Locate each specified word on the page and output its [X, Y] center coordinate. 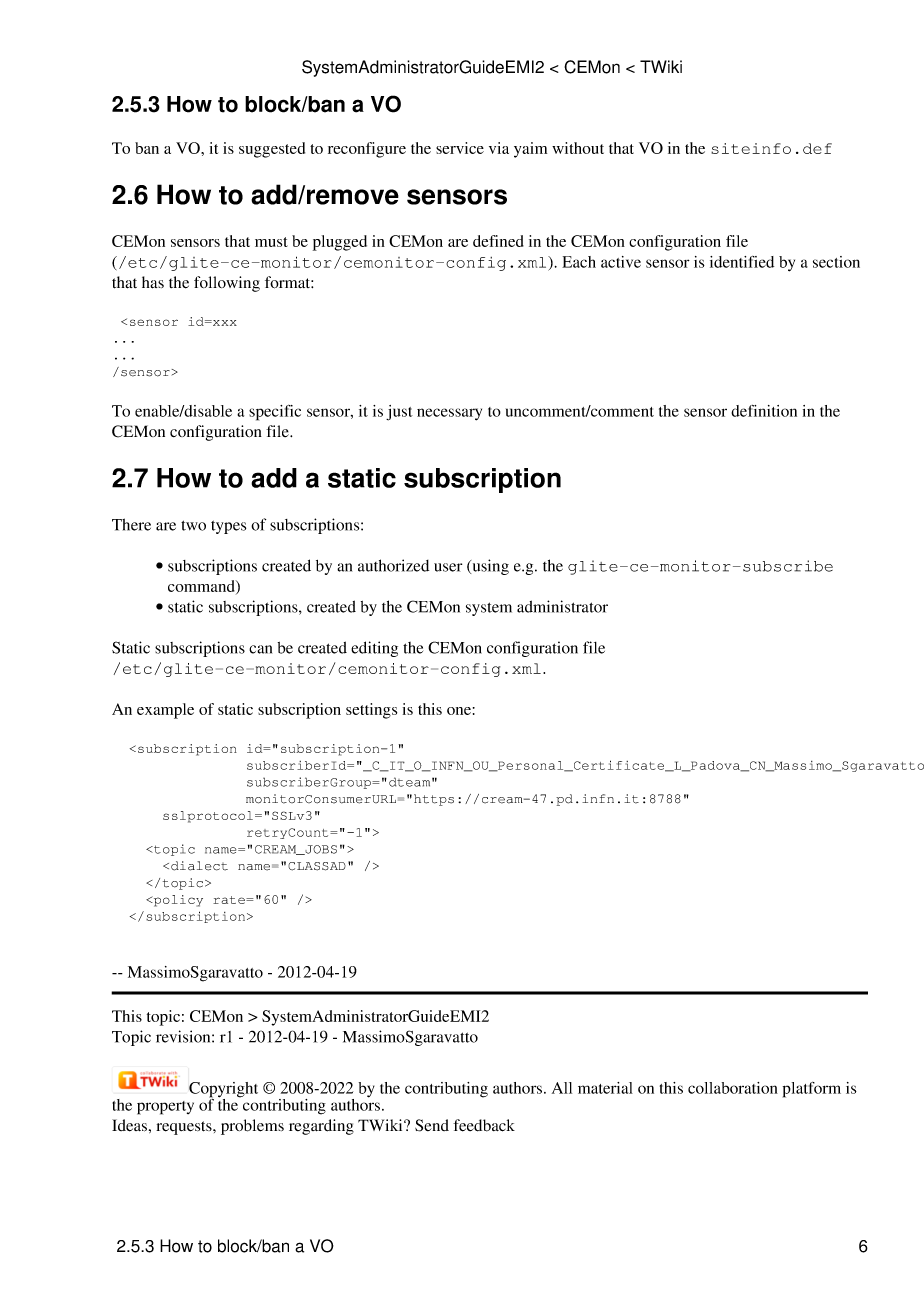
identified [742, 262]
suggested [272, 150]
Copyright [223, 1091]
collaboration [733, 1088]
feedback [484, 1125]
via [499, 148]
